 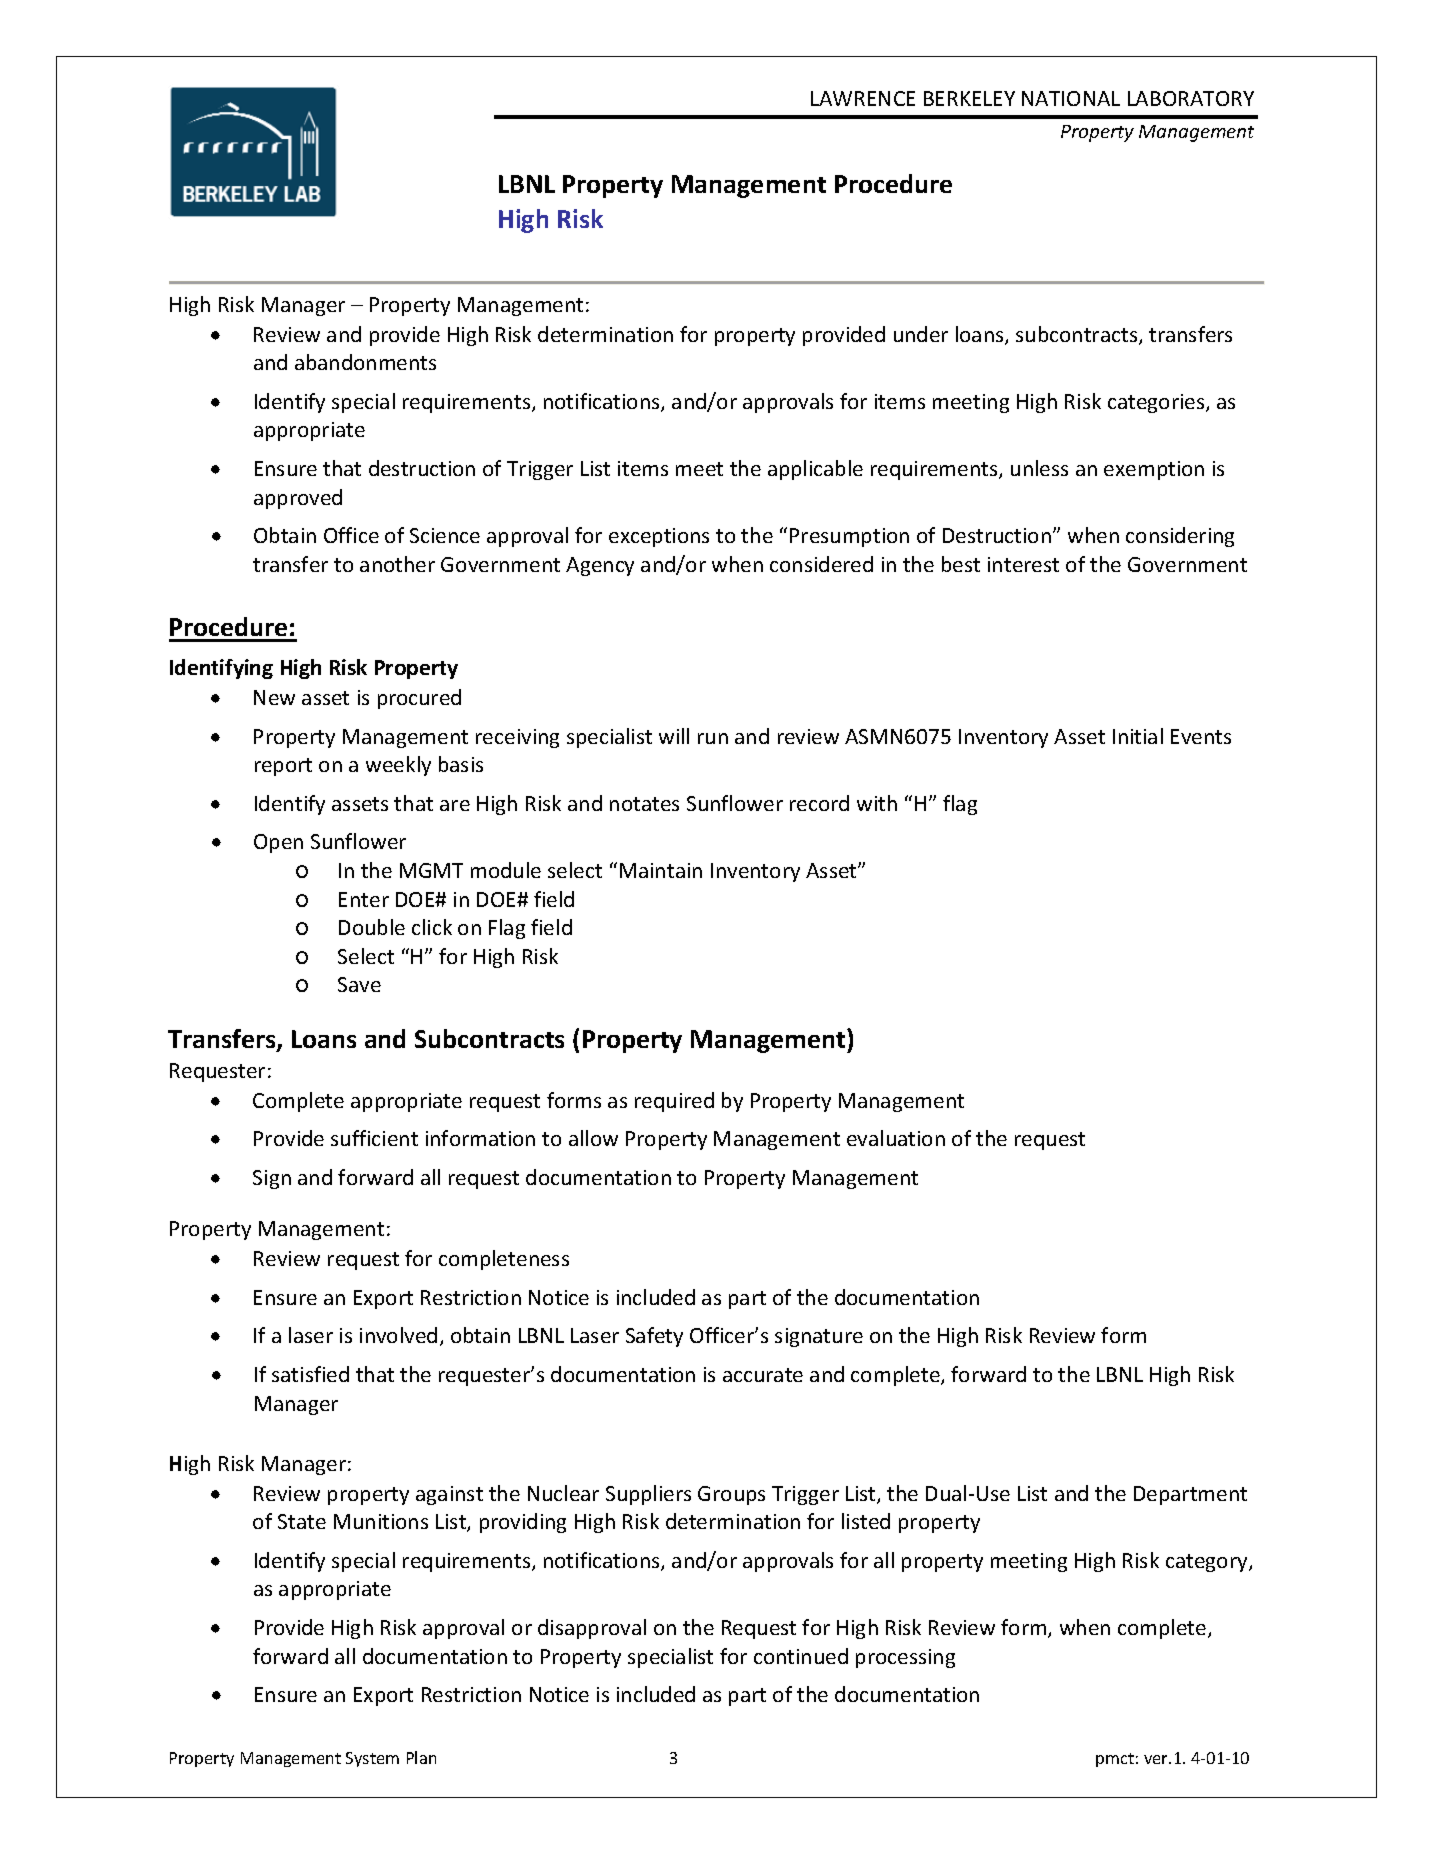 I want to click on run, so click(x=713, y=738).
